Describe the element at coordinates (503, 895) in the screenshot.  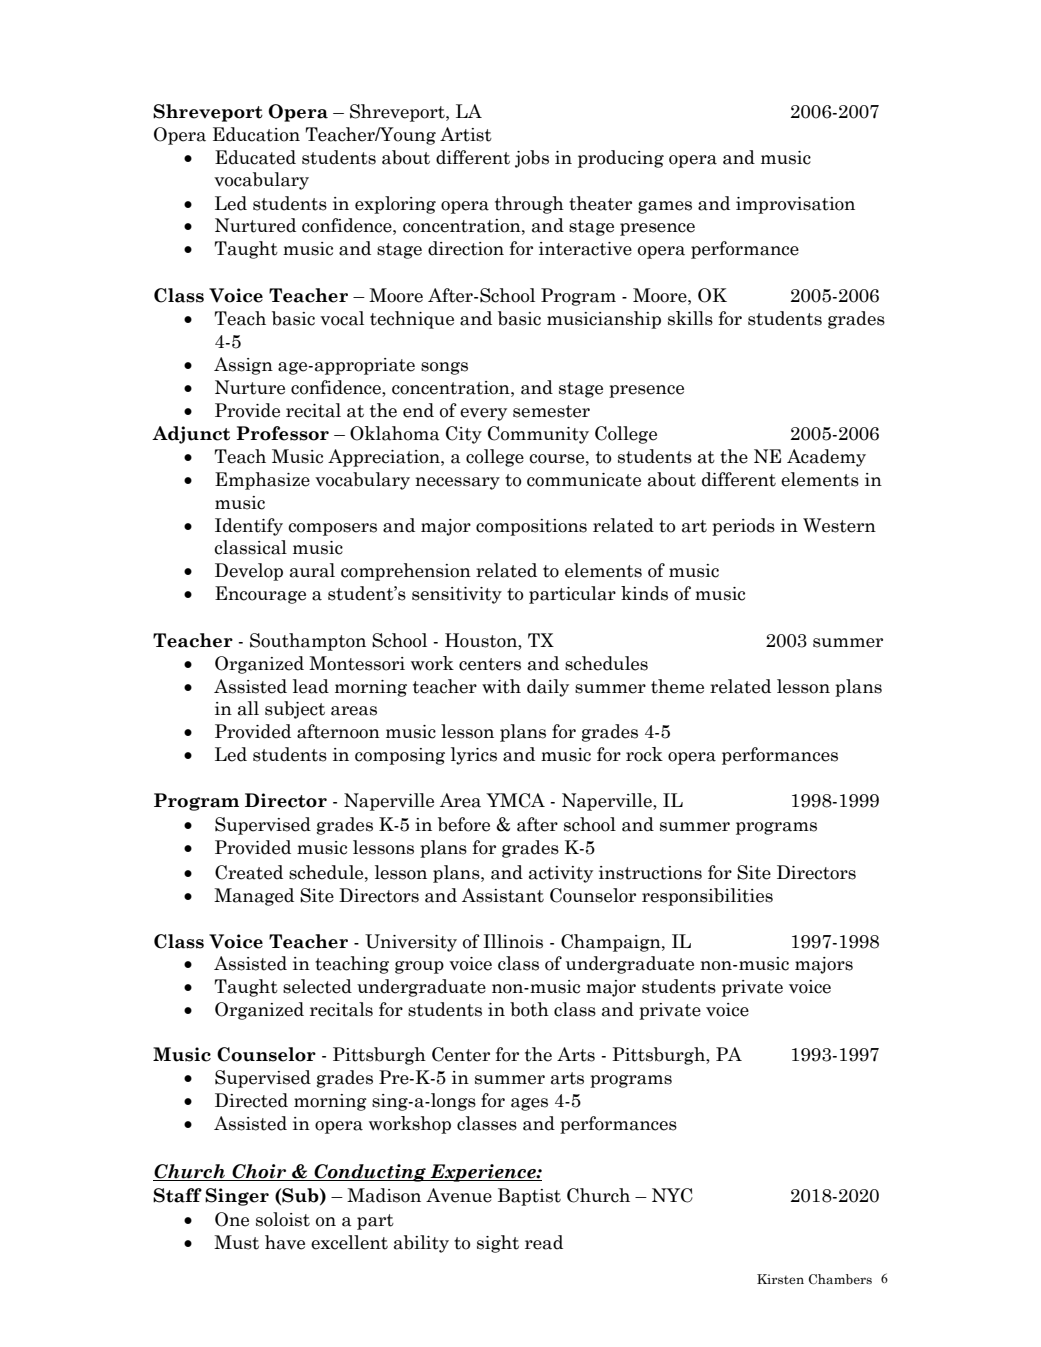
I see `Assistant` at that location.
